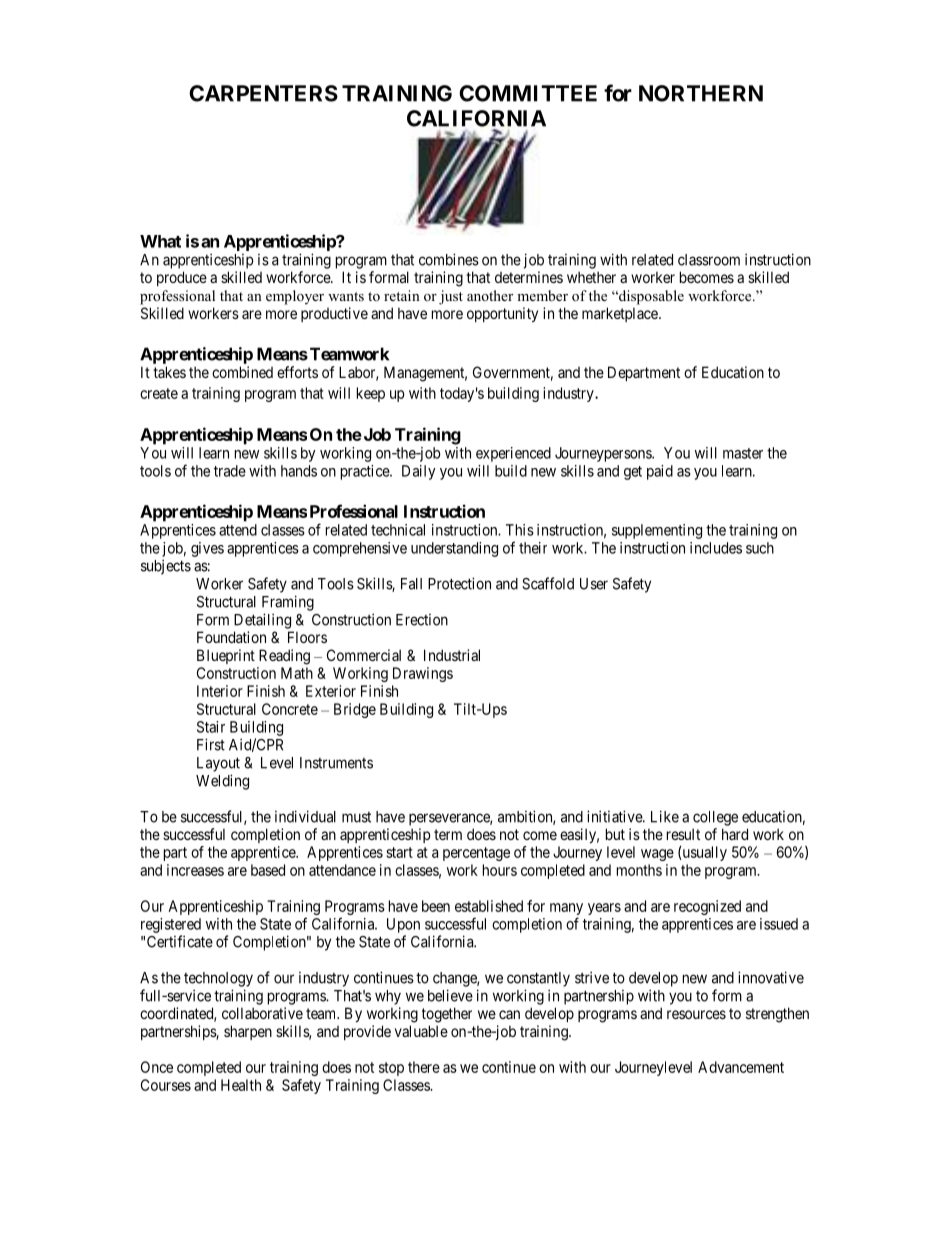 This page has width=952, height=1233. Describe the element at coordinates (424, 1067) in the page. I see `there` at that location.
